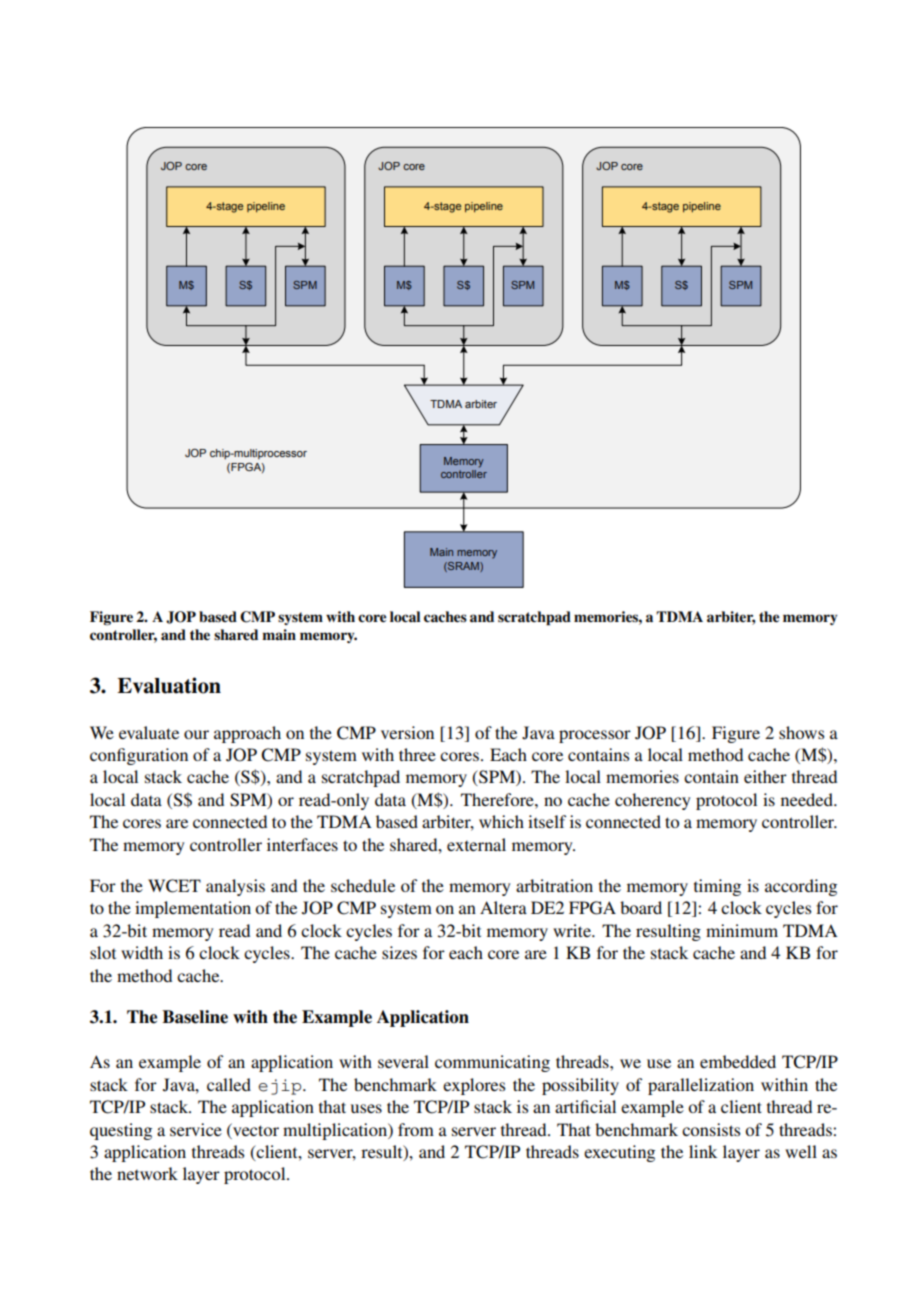 The height and width of the image is (1308, 924). What do you see at coordinates (147, 1173) in the image?
I see `network` at bounding box center [147, 1173].
